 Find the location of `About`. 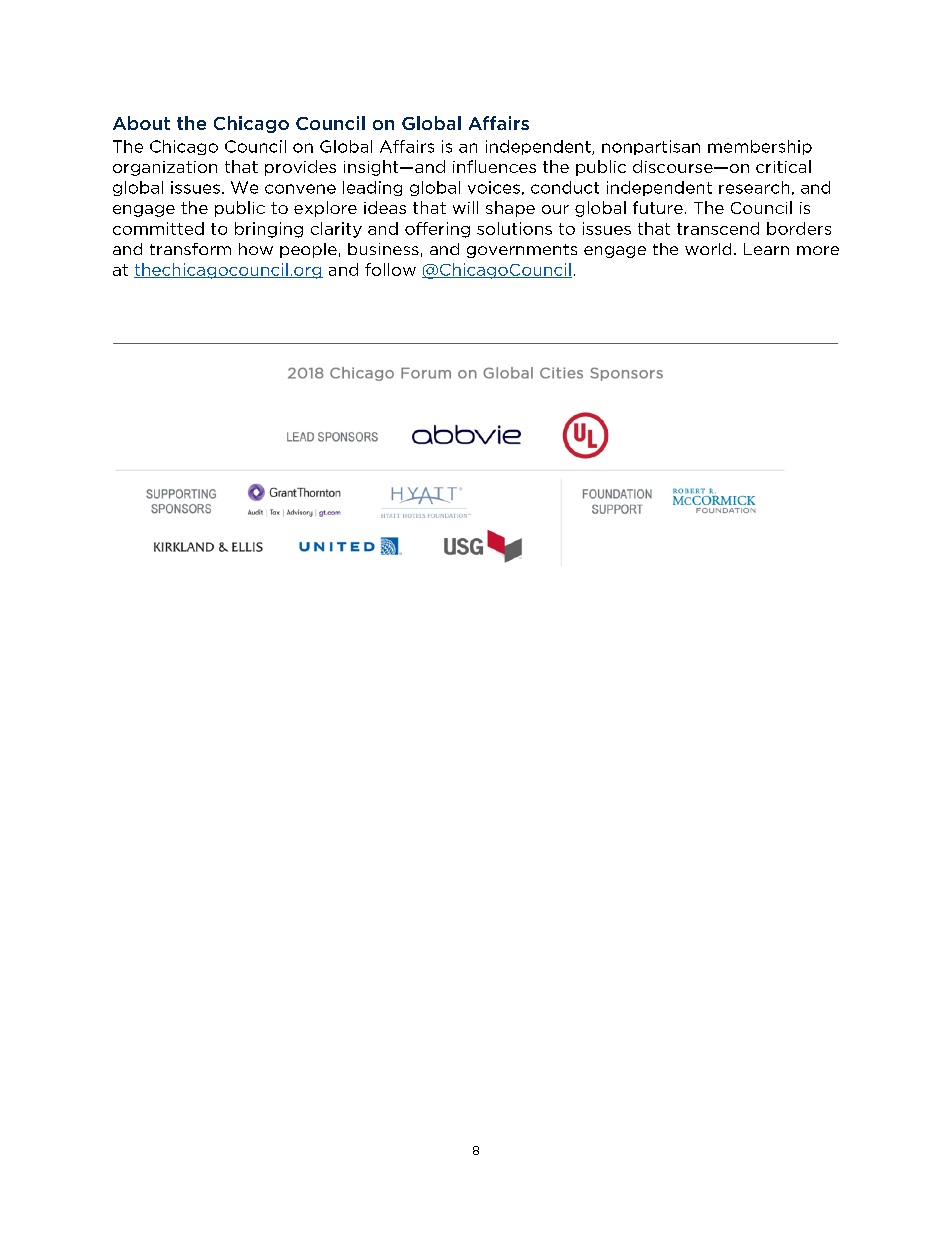

About is located at coordinates (141, 123).
